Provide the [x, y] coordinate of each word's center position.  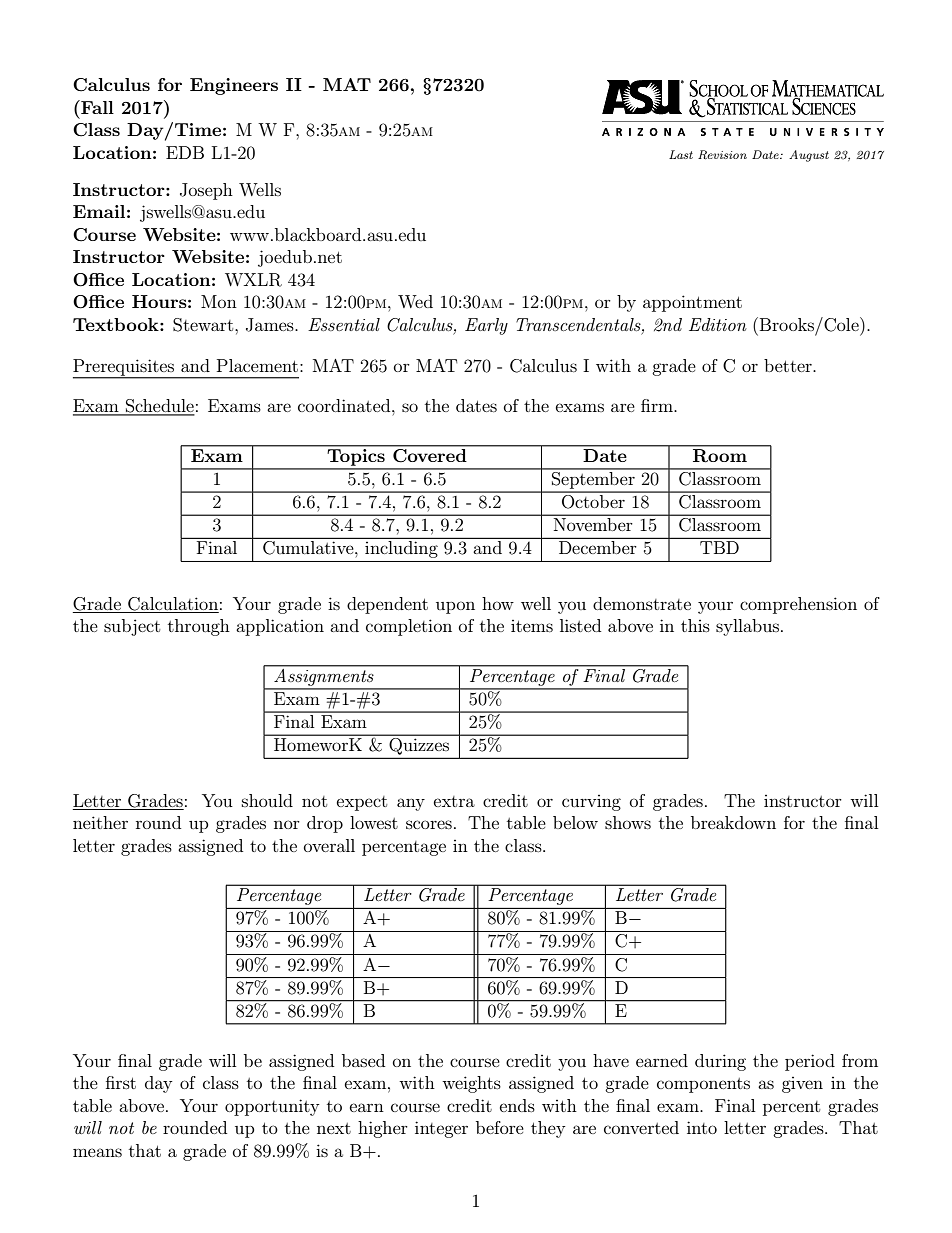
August [809, 156]
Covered [430, 454]
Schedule [159, 407]
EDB [185, 152]
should [267, 800]
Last [681, 154]
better [789, 365]
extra [454, 801]
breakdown [733, 822]
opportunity [272, 1107]
